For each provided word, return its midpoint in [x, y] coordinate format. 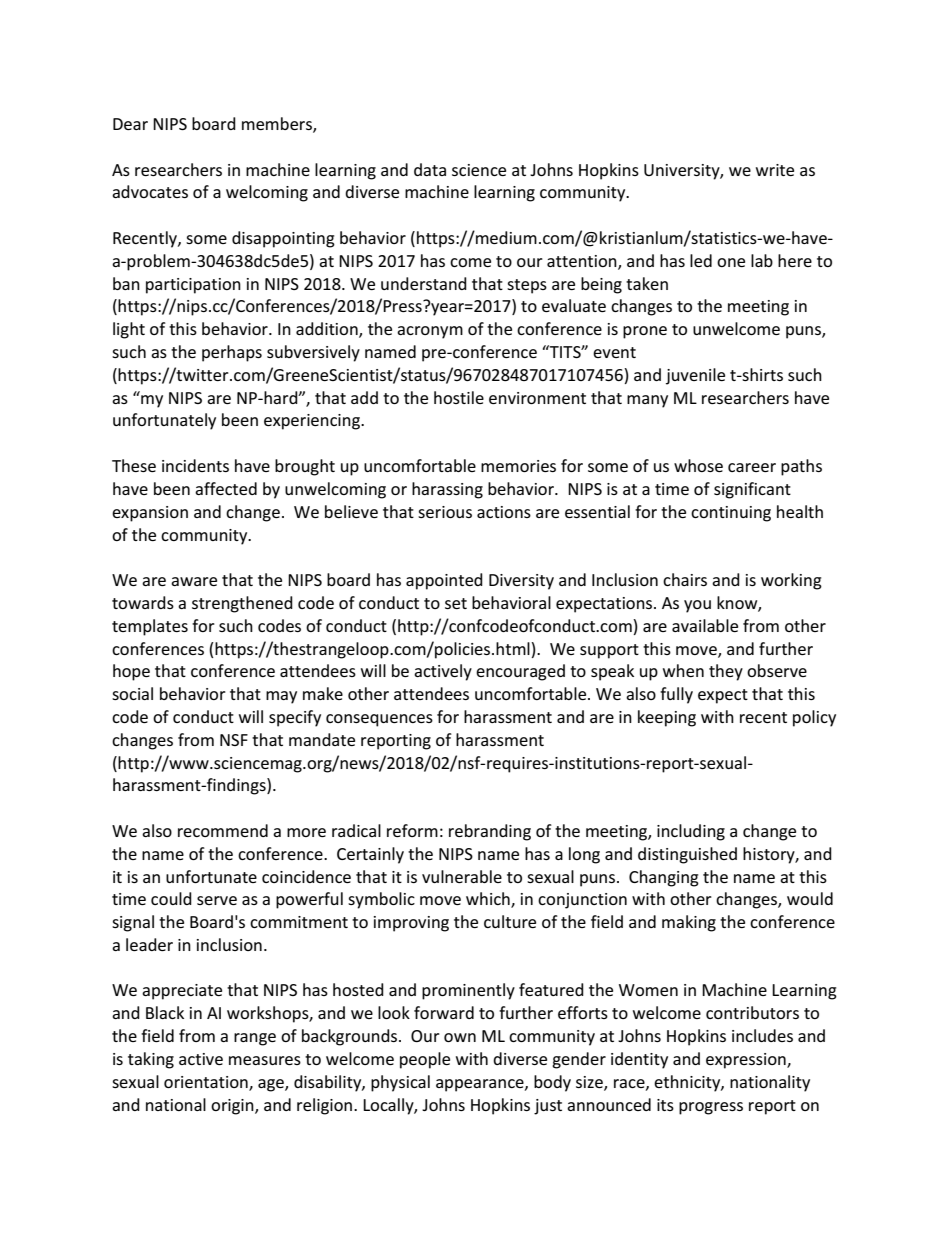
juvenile [695, 376]
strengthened [242, 604]
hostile [459, 397]
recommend [223, 830]
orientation [207, 1083]
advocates [150, 191]
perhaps [232, 353]
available [705, 625]
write [775, 170]
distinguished [687, 855]
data [430, 169]
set [456, 603]
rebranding [490, 832]
